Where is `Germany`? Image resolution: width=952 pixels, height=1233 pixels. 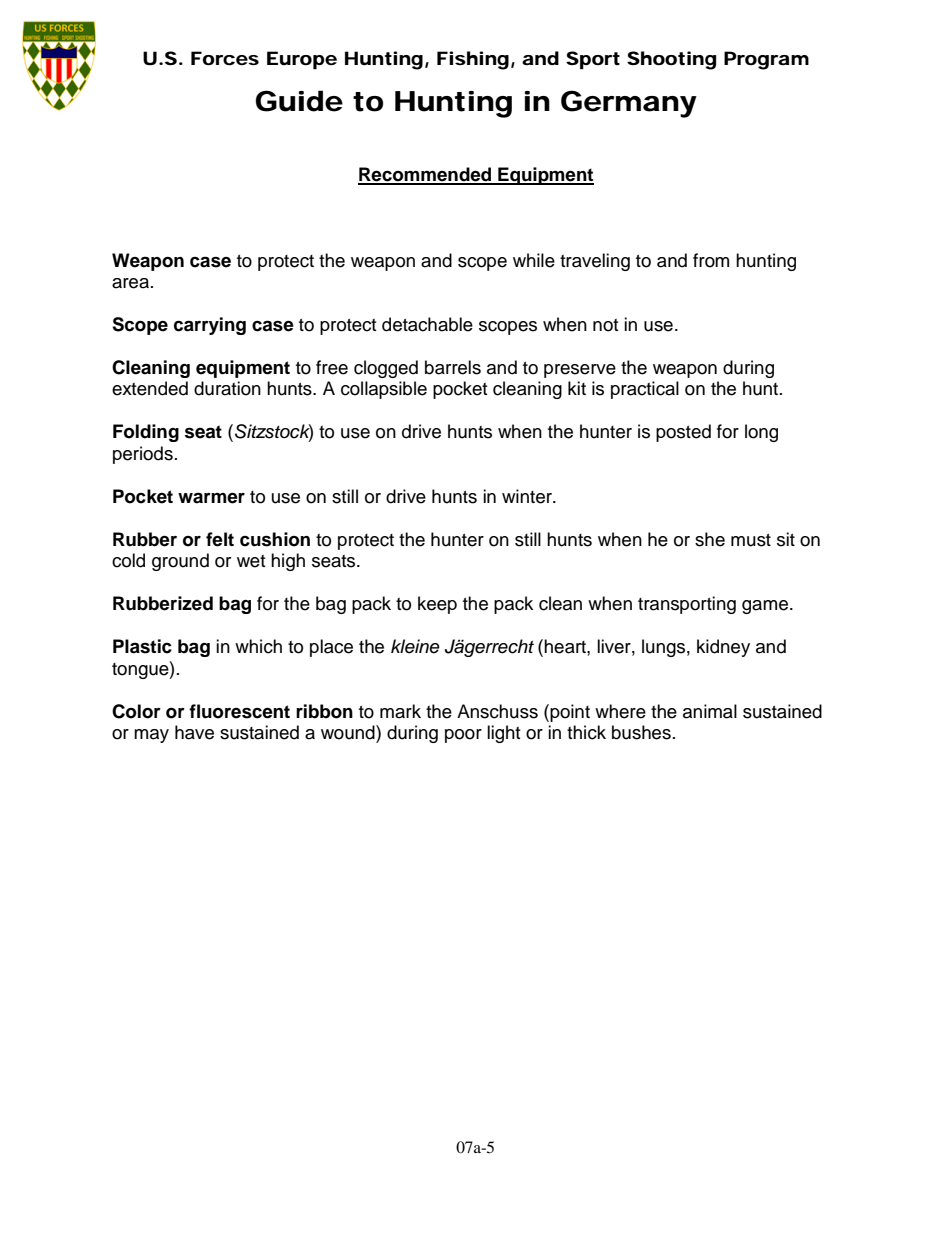
Germany is located at coordinates (629, 104).
